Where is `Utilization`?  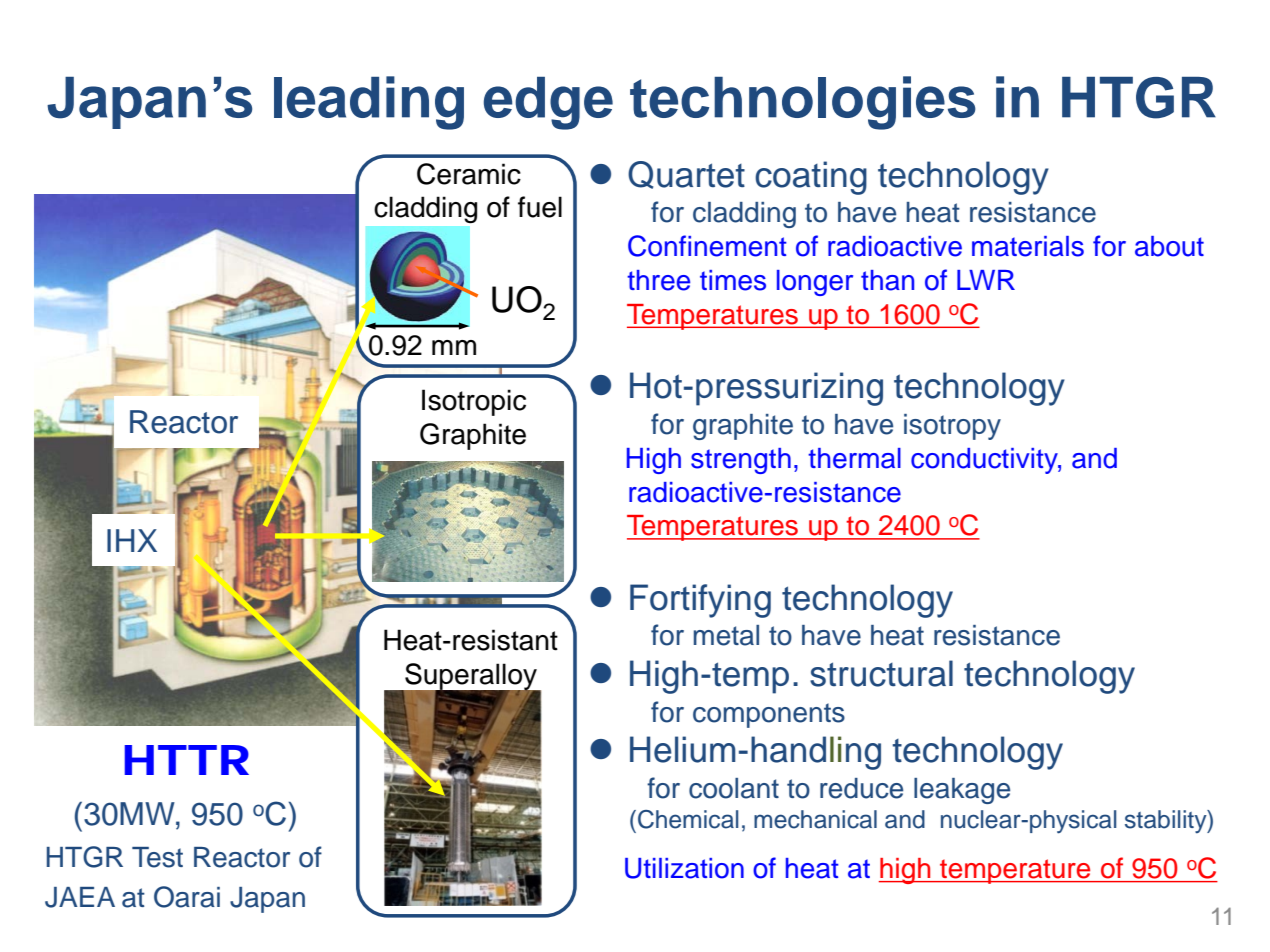
Utilization is located at coordinates (684, 868).
